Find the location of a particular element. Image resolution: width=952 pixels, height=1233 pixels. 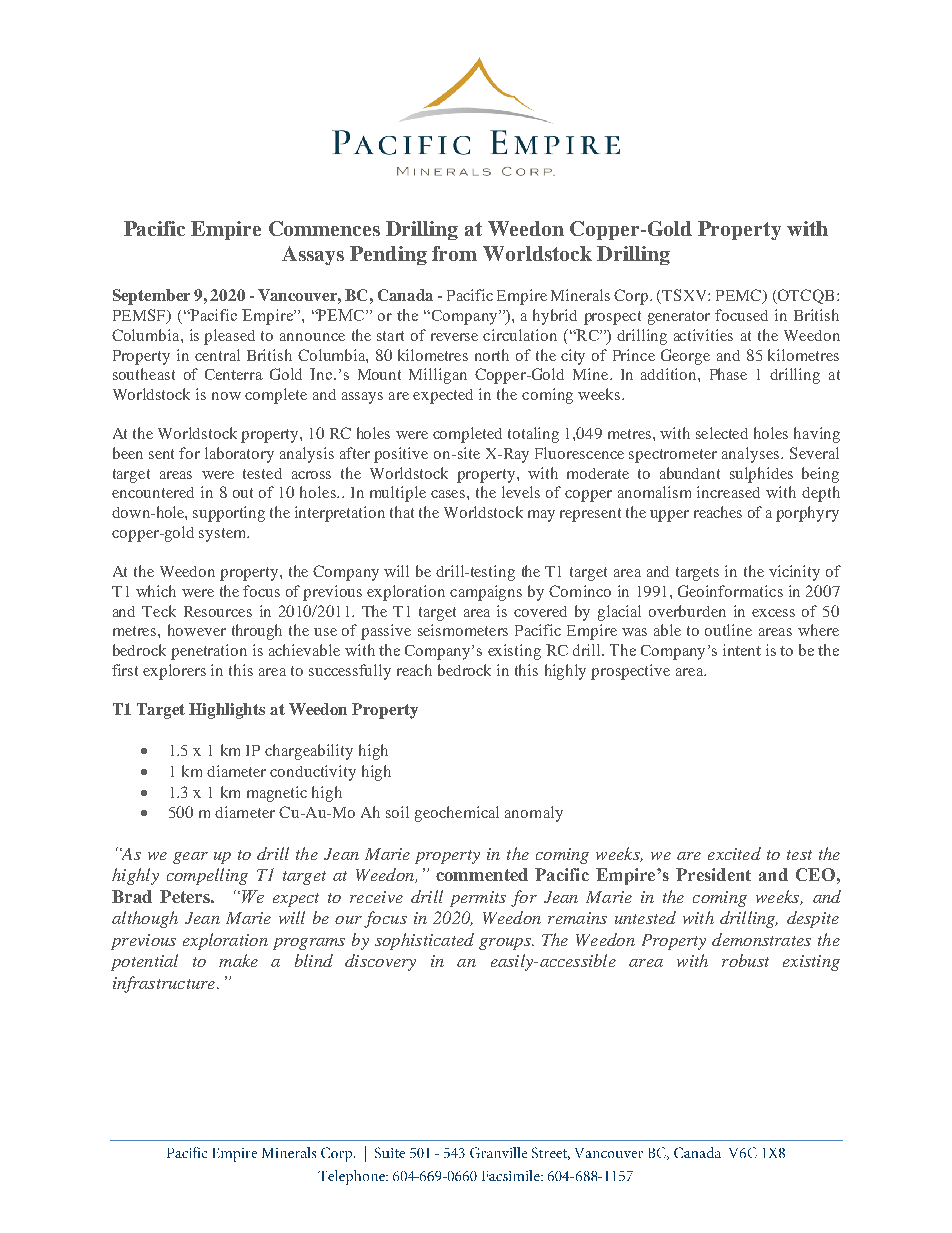

explorers is located at coordinates (174, 672).
